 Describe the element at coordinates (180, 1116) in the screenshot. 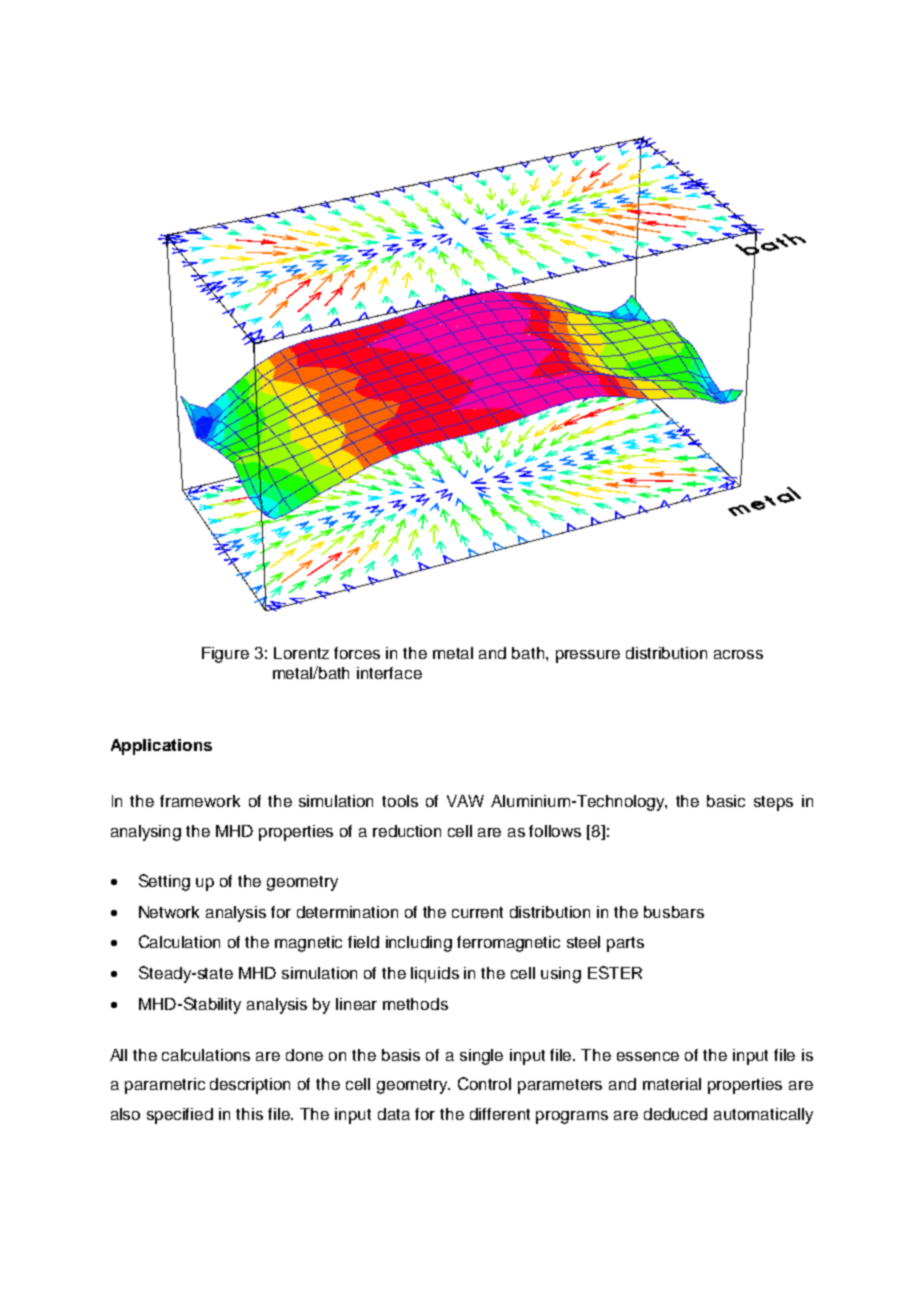

I see `specified` at that location.
